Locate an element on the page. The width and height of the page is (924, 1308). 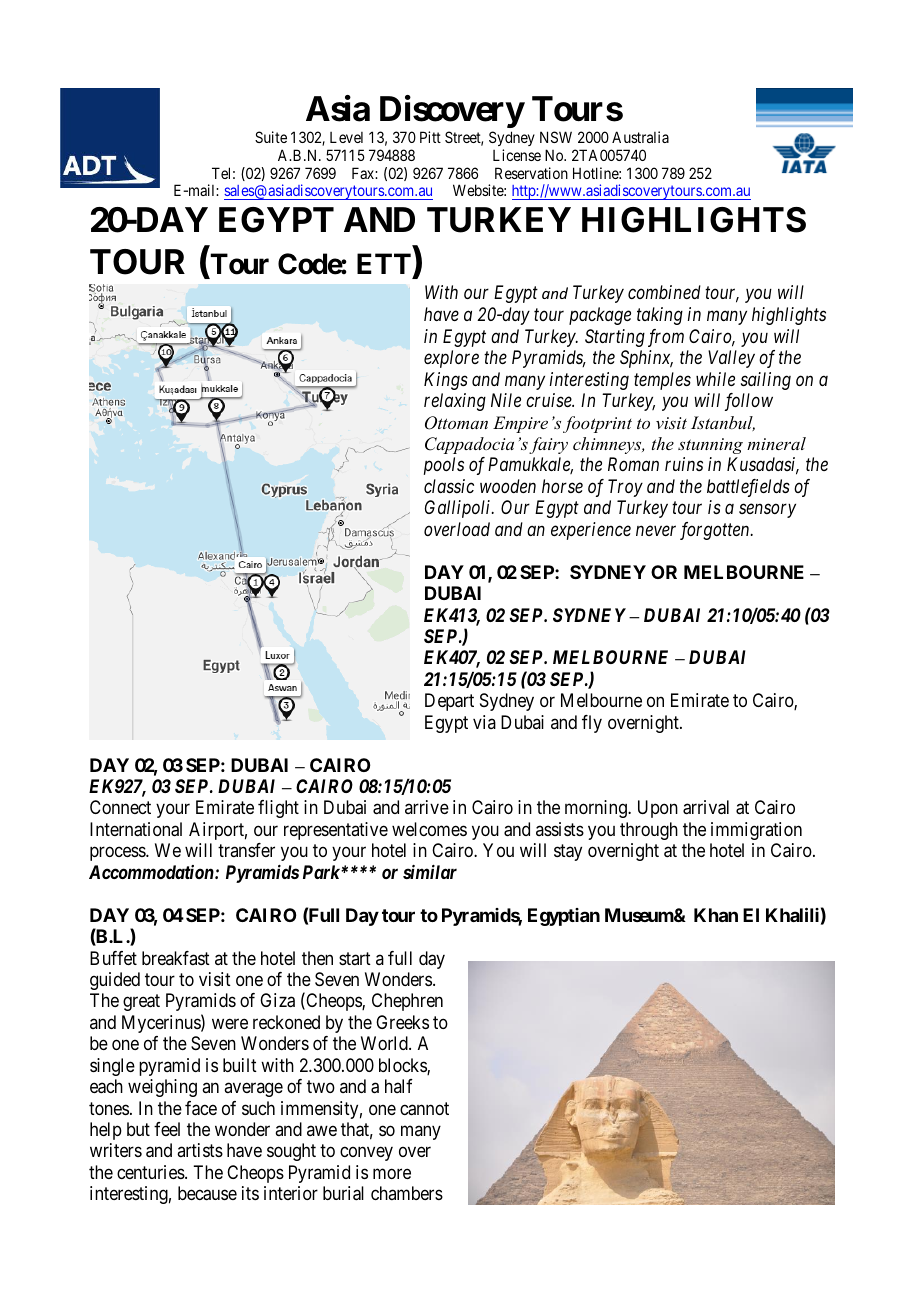
Kings is located at coordinates (446, 381).
